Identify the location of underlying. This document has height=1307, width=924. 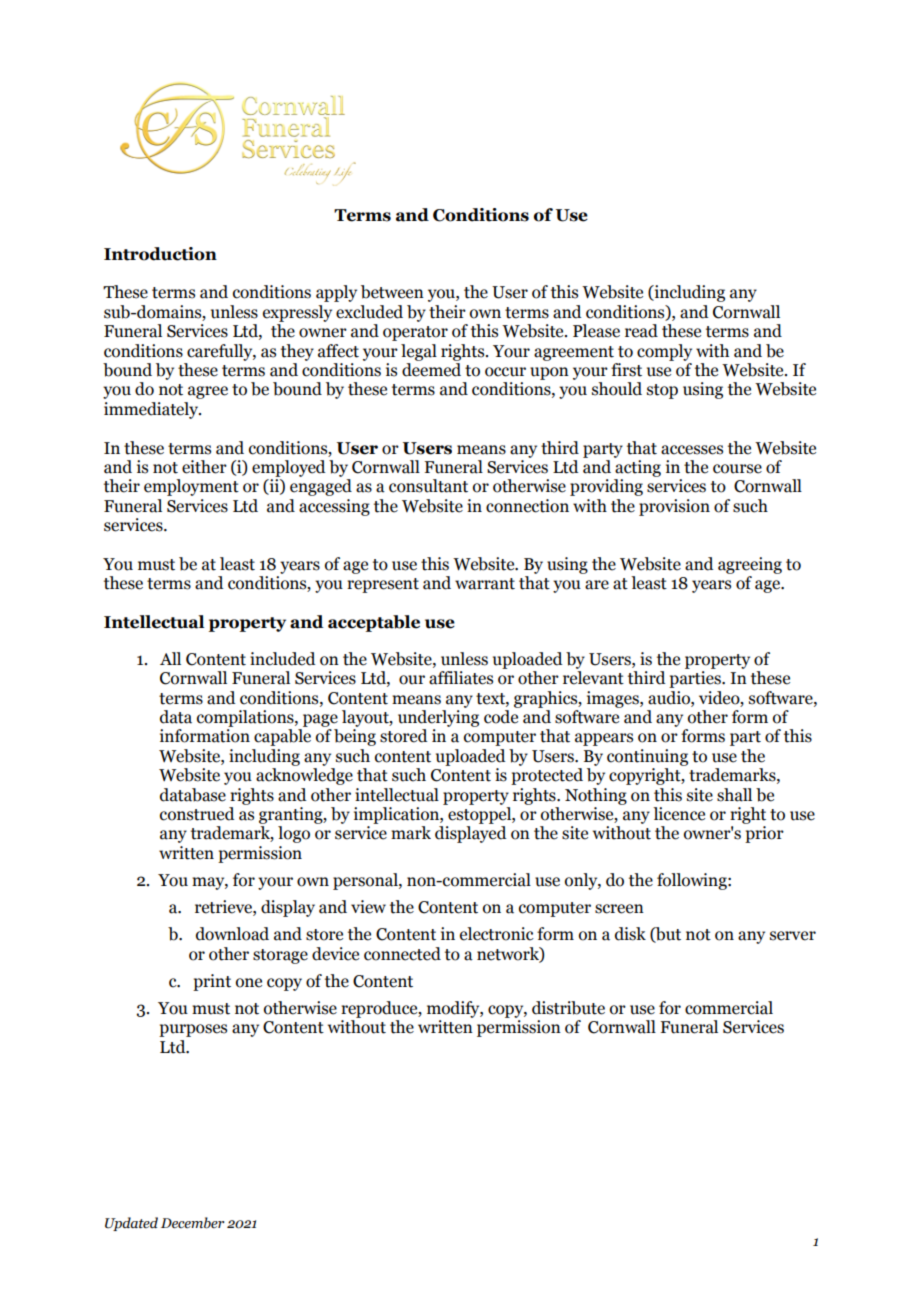
(438, 717).
